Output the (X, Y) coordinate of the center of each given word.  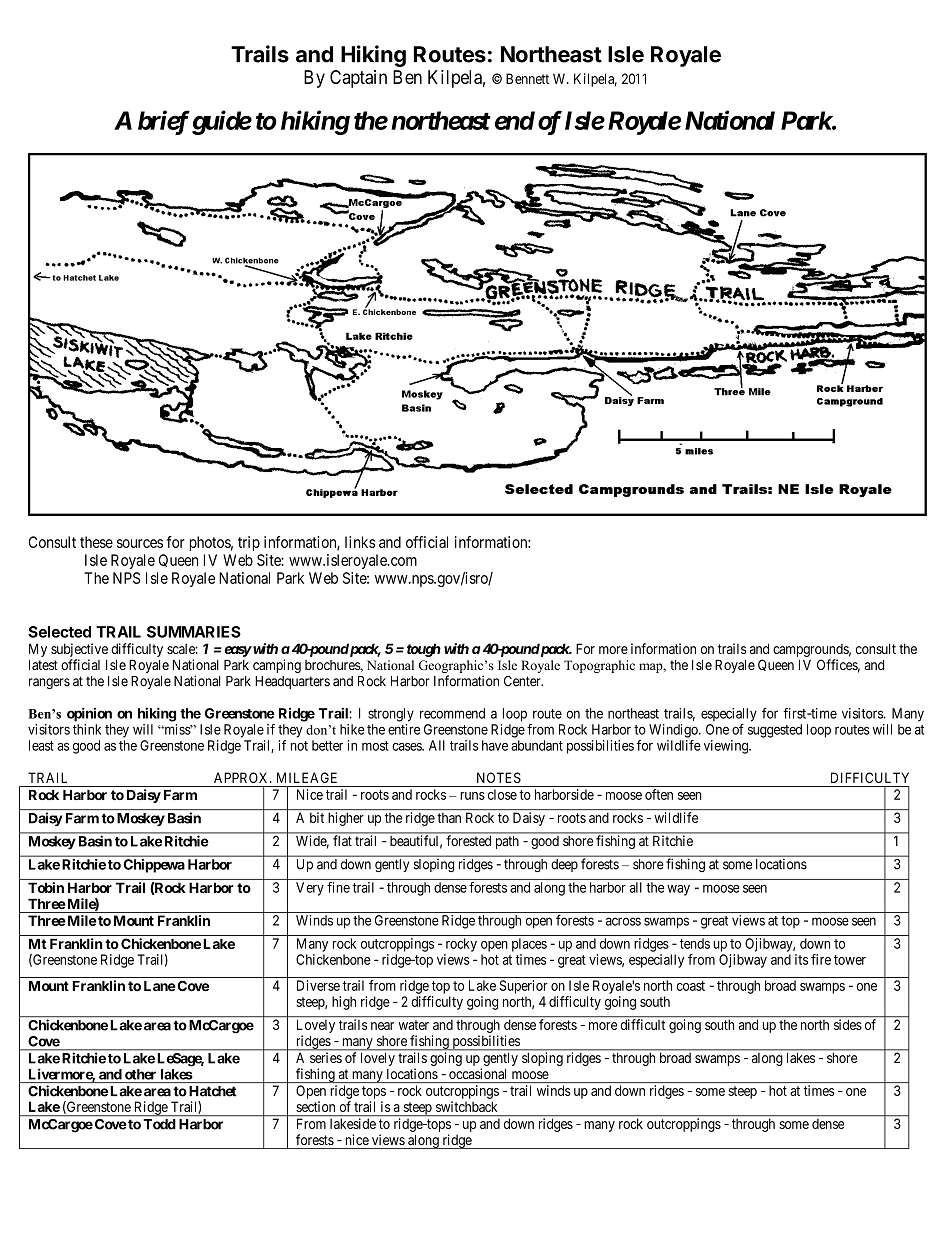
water (414, 1025)
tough (424, 650)
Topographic (599, 666)
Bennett (527, 78)
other (140, 1074)
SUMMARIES (194, 632)
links (360, 542)
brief (164, 122)
